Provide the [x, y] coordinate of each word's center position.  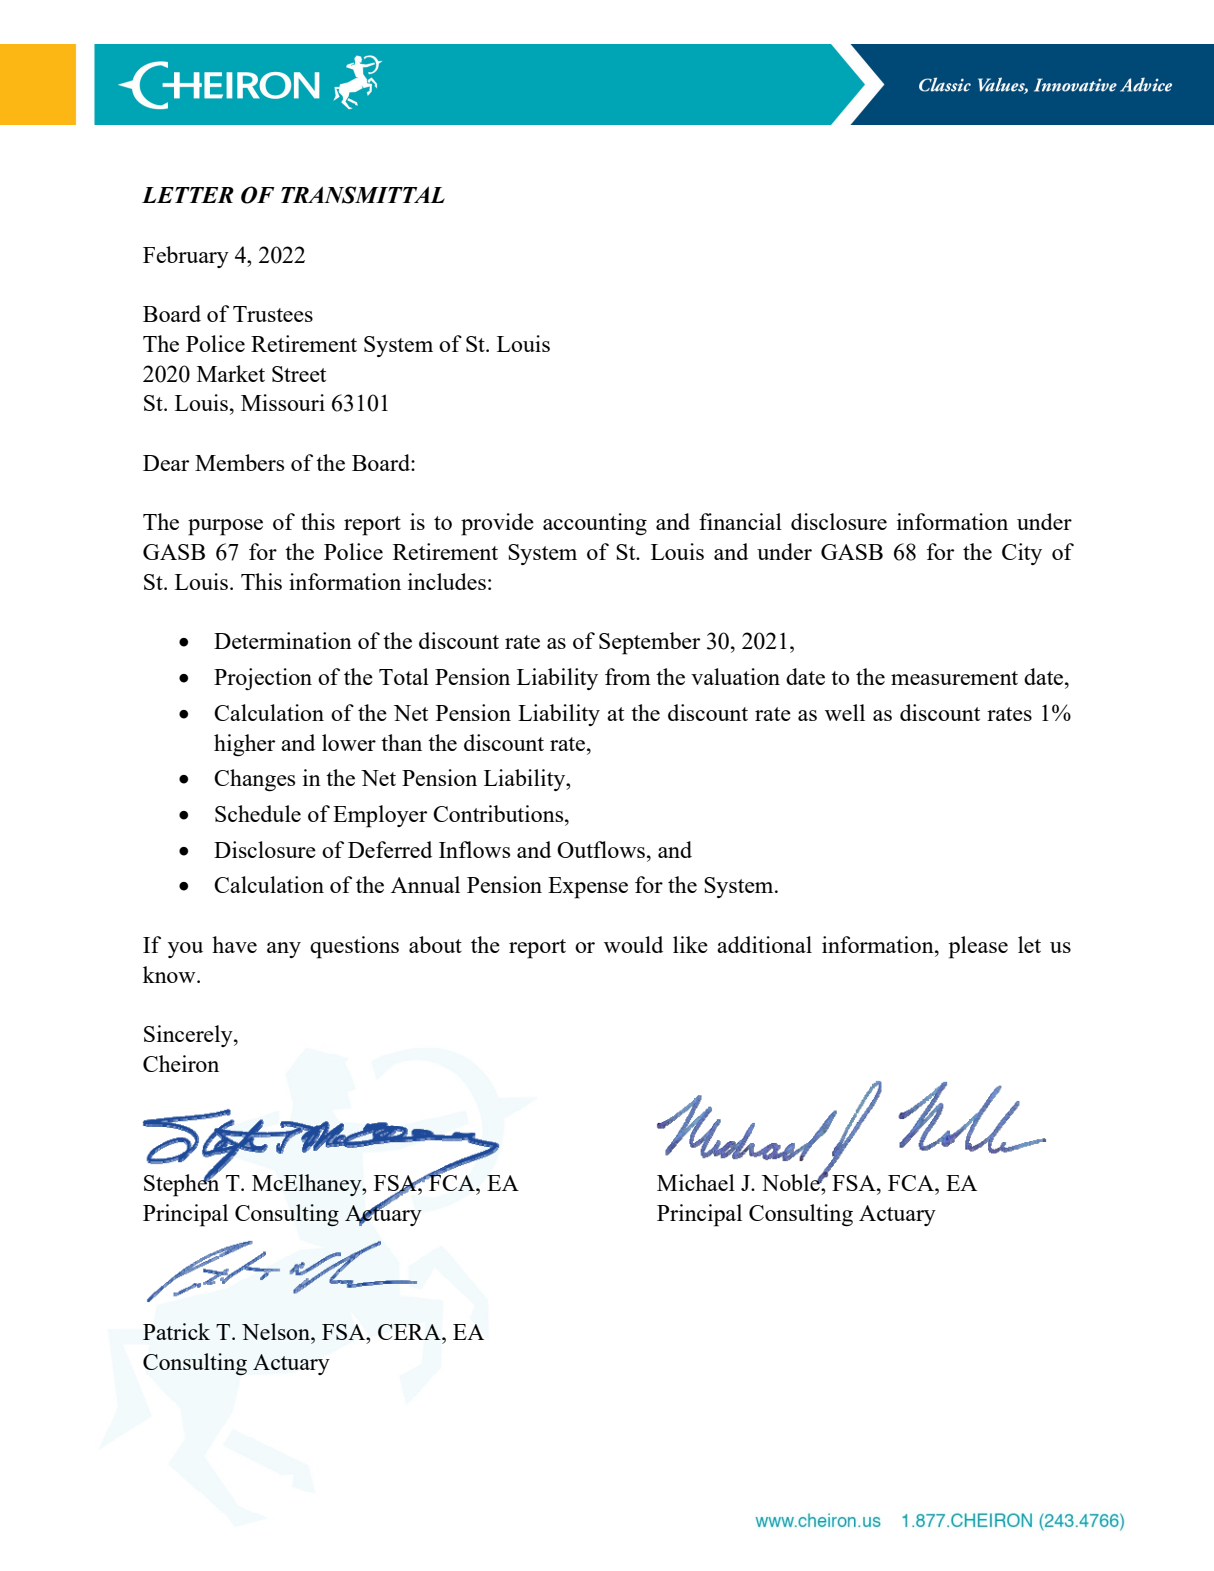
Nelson [277, 1331]
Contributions [499, 813]
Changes [254, 780]
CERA [410, 1332]
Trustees [273, 314]
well [845, 712]
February [186, 257]
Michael [696, 1182]
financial [740, 521]
